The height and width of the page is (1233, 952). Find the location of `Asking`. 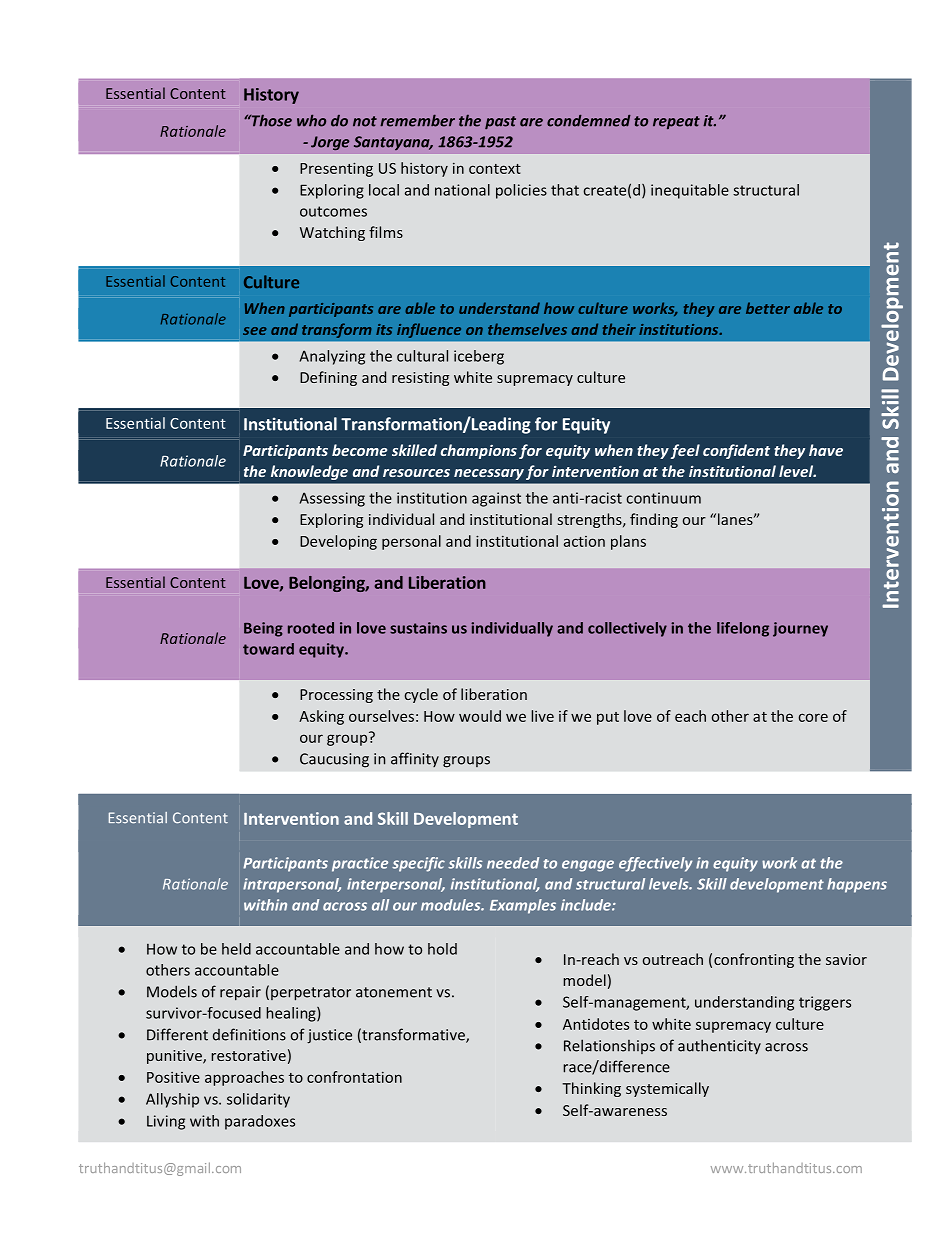

Asking is located at coordinates (321, 717).
